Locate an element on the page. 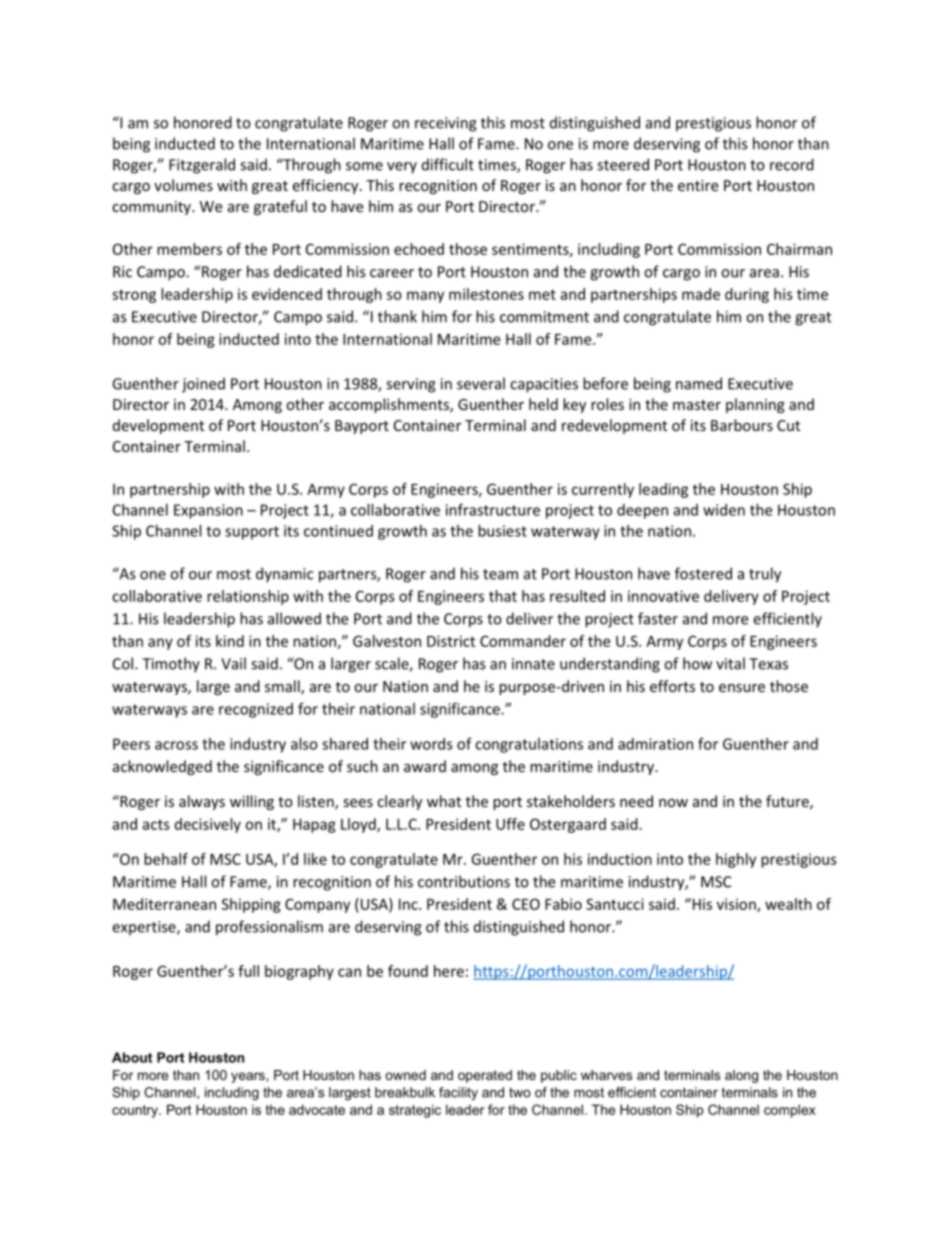 The height and width of the image is (1233, 952). widen is located at coordinates (724, 510).
